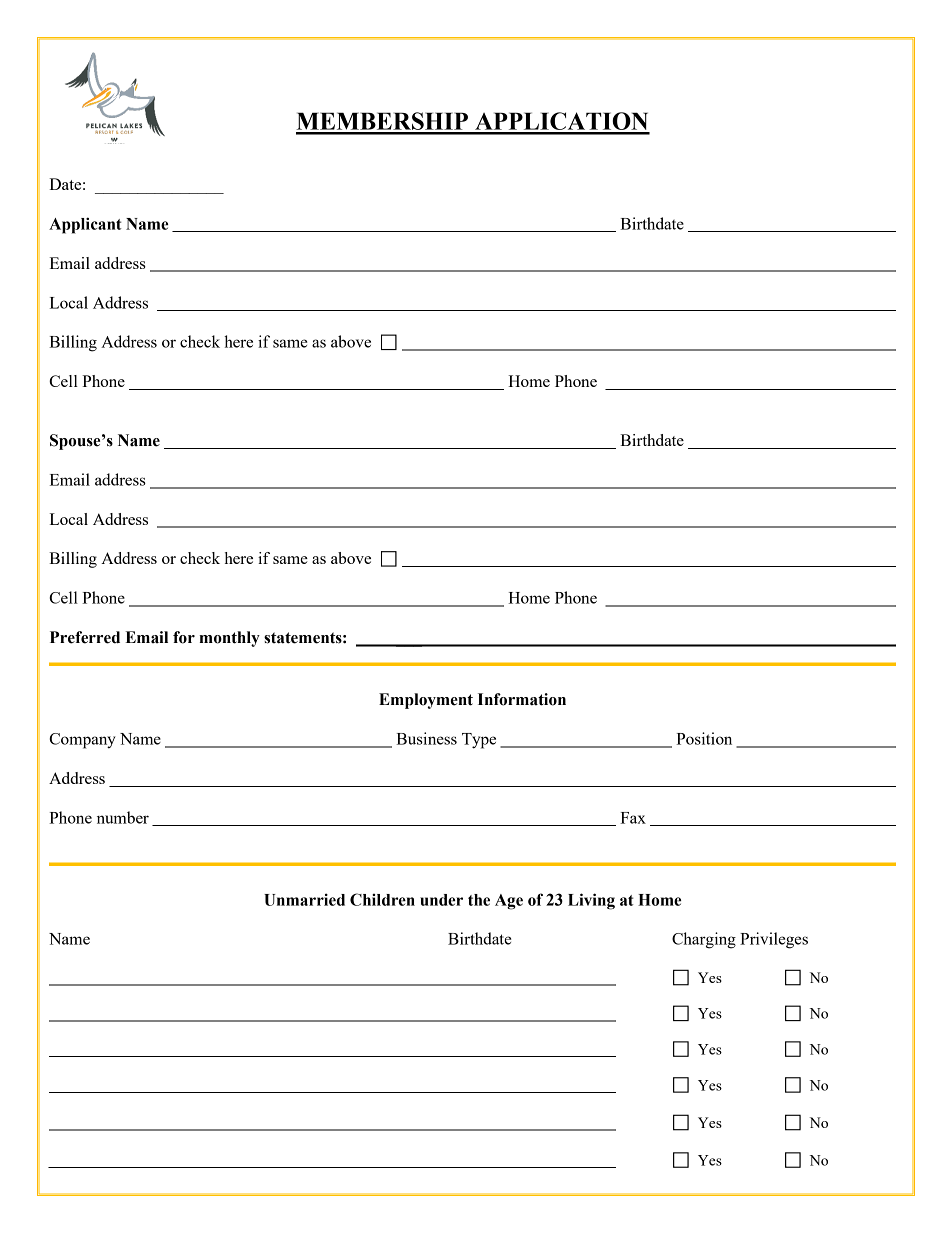 The image size is (952, 1233). I want to click on monthly, so click(229, 639).
